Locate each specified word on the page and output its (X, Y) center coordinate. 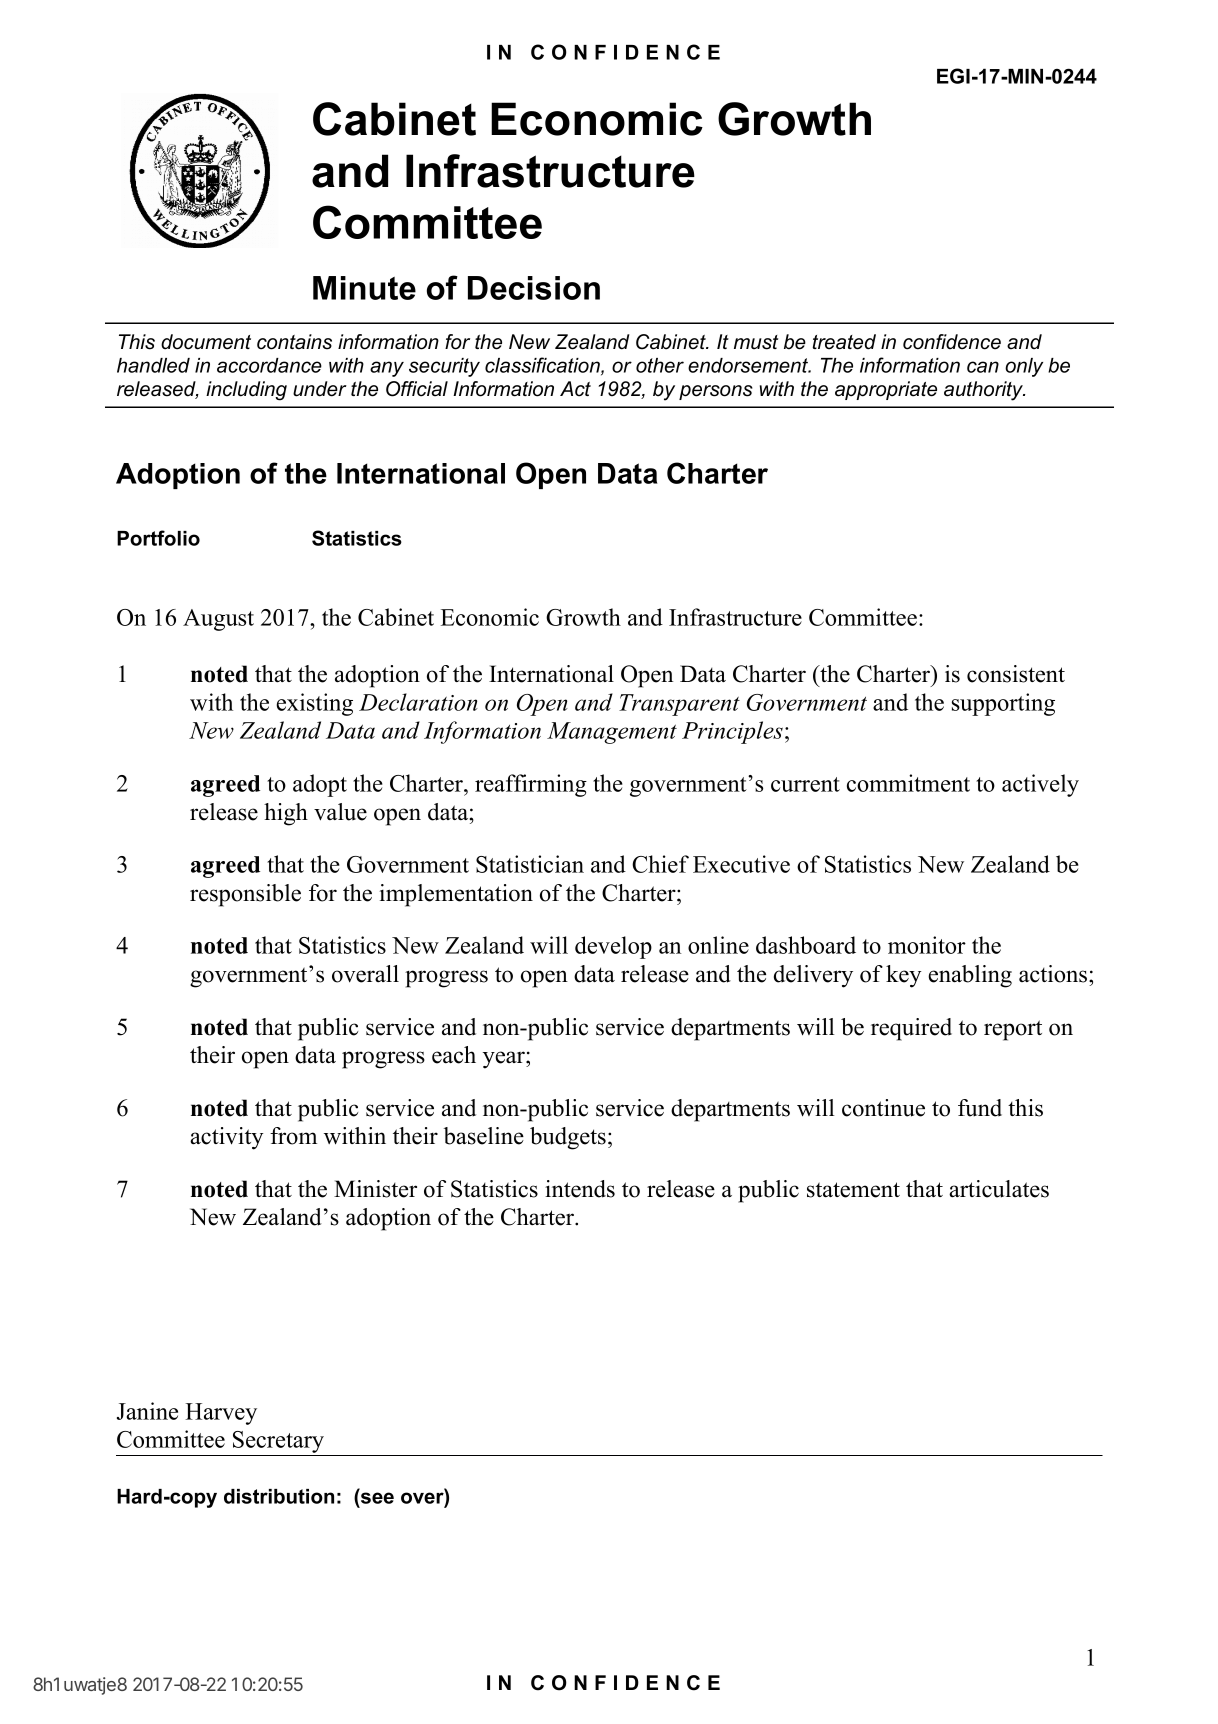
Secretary (278, 1443)
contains (294, 342)
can (983, 367)
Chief (660, 864)
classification (543, 366)
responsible (245, 895)
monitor (927, 945)
